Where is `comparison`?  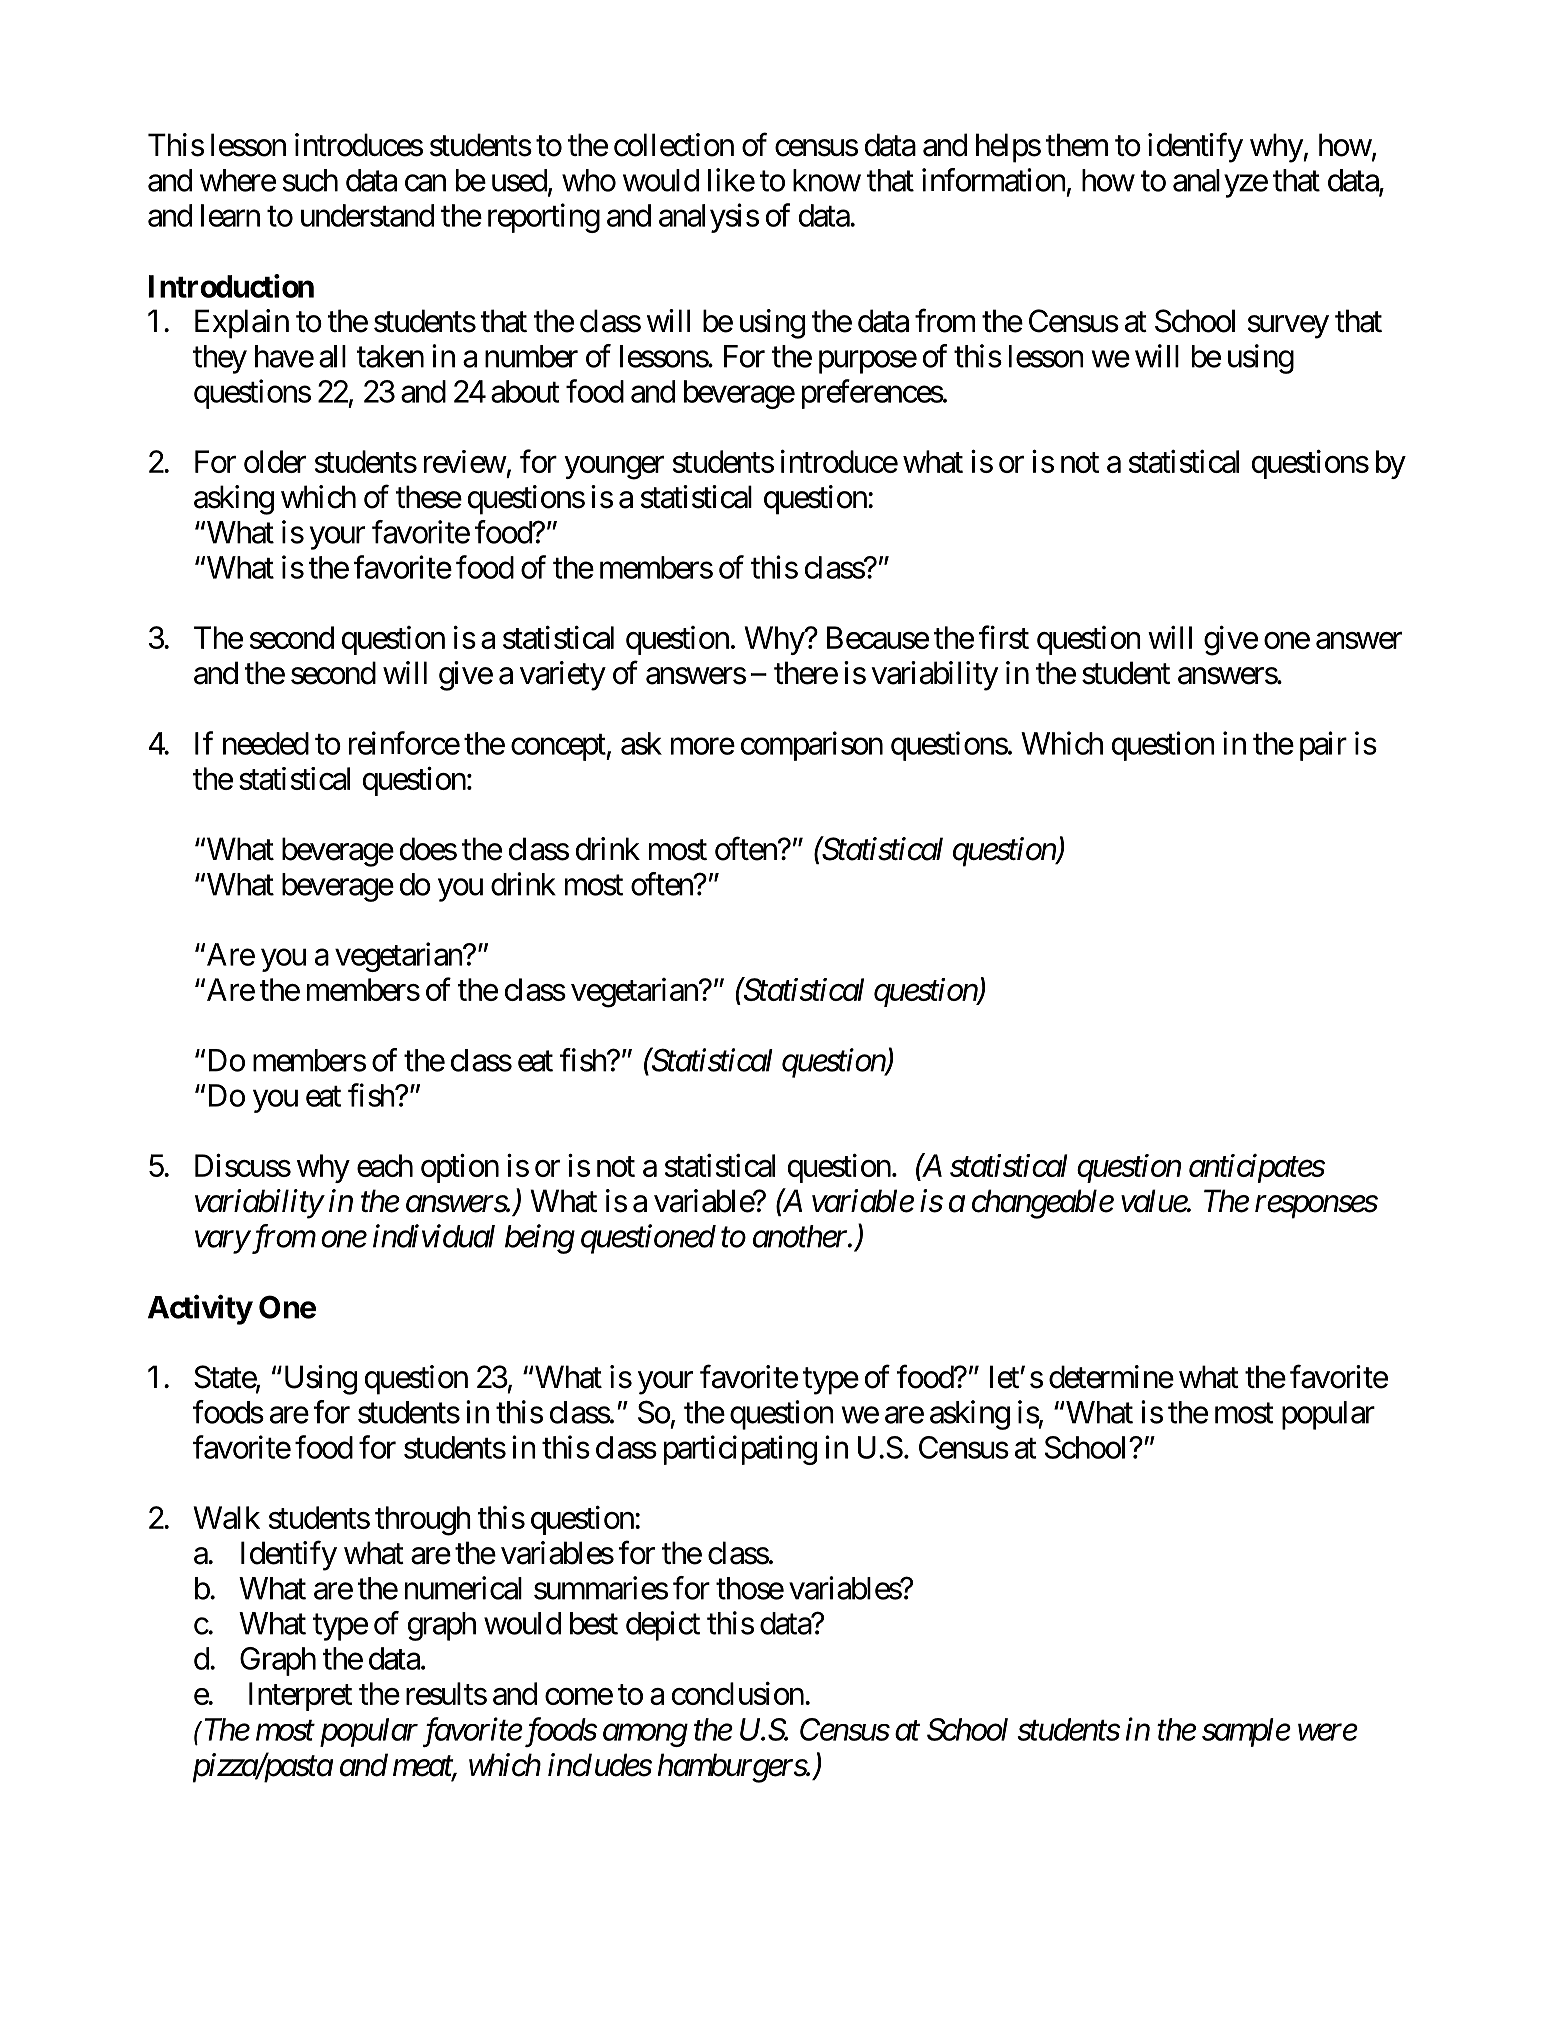 comparison is located at coordinates (812, 746).
